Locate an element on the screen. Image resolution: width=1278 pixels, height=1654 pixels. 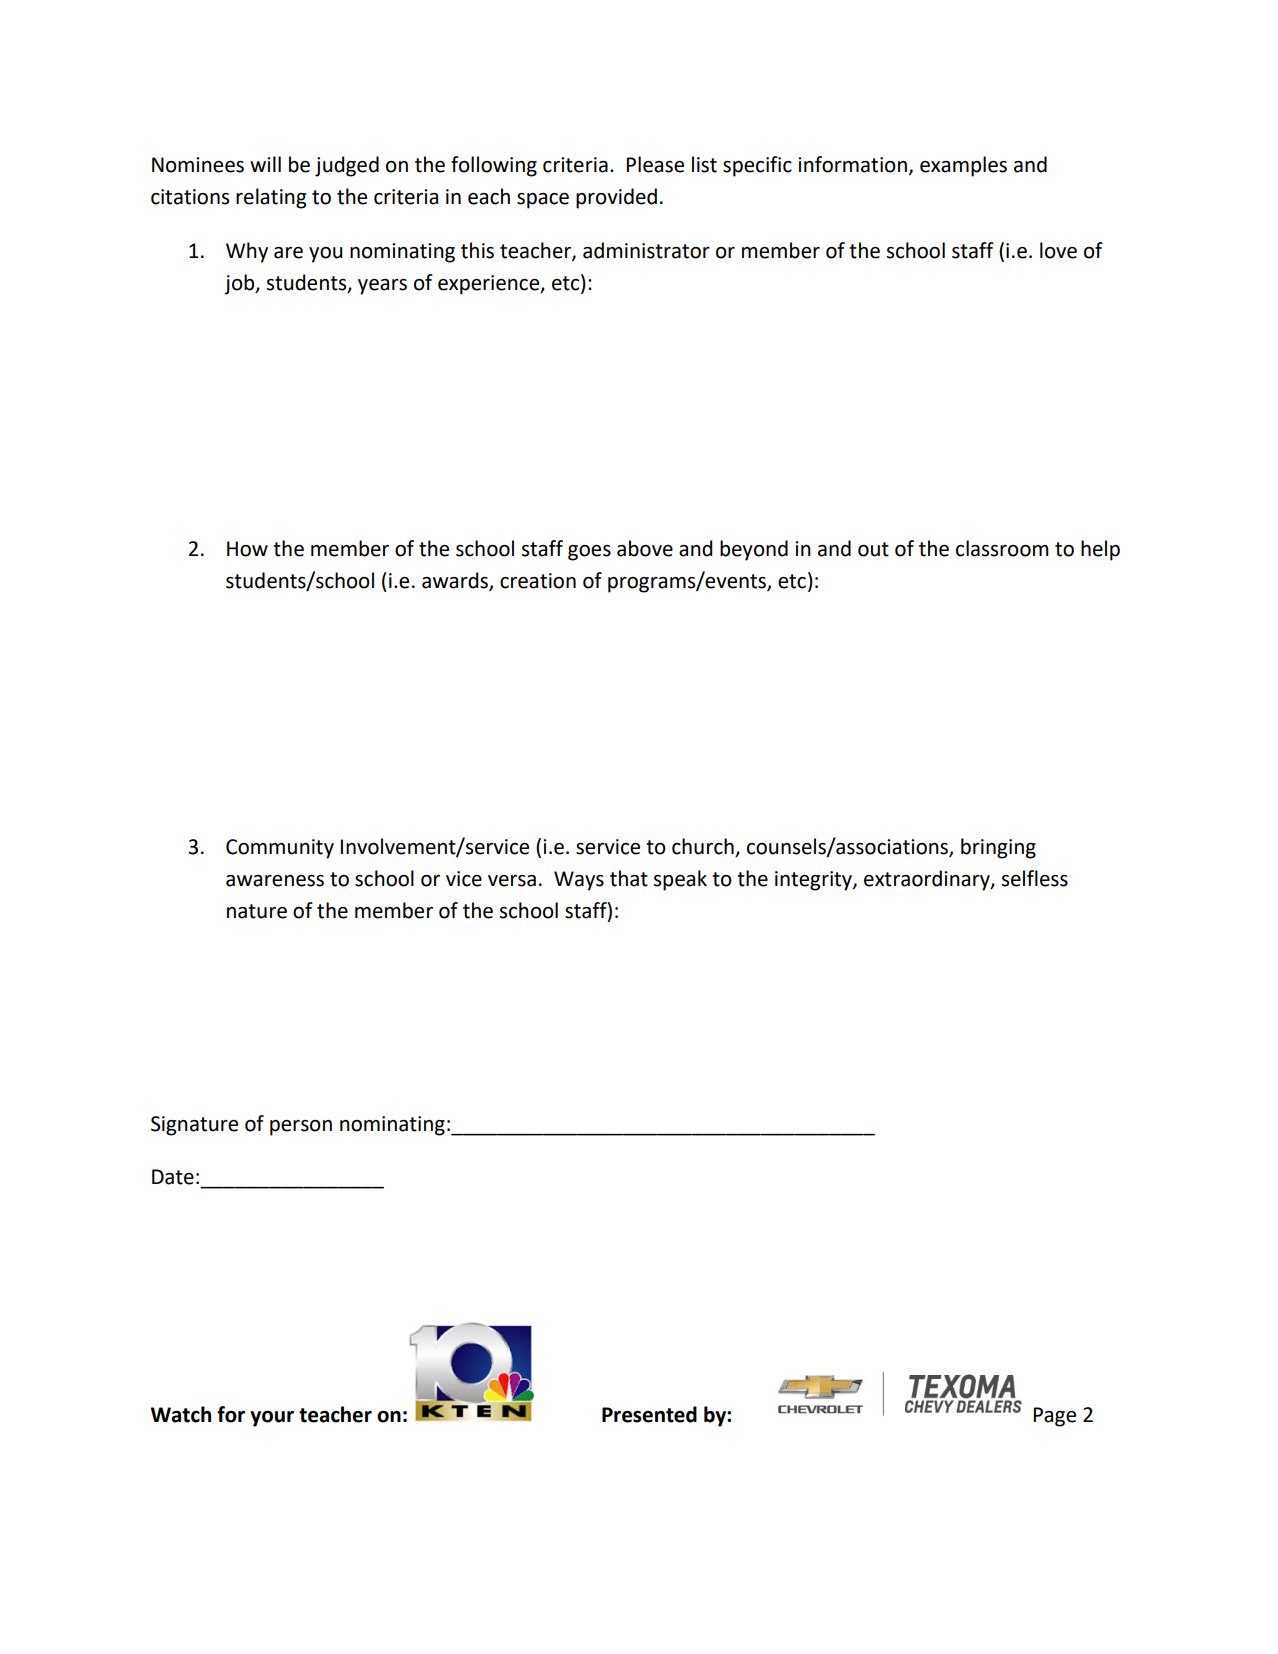
your is located at coordinates (272, 1419).
